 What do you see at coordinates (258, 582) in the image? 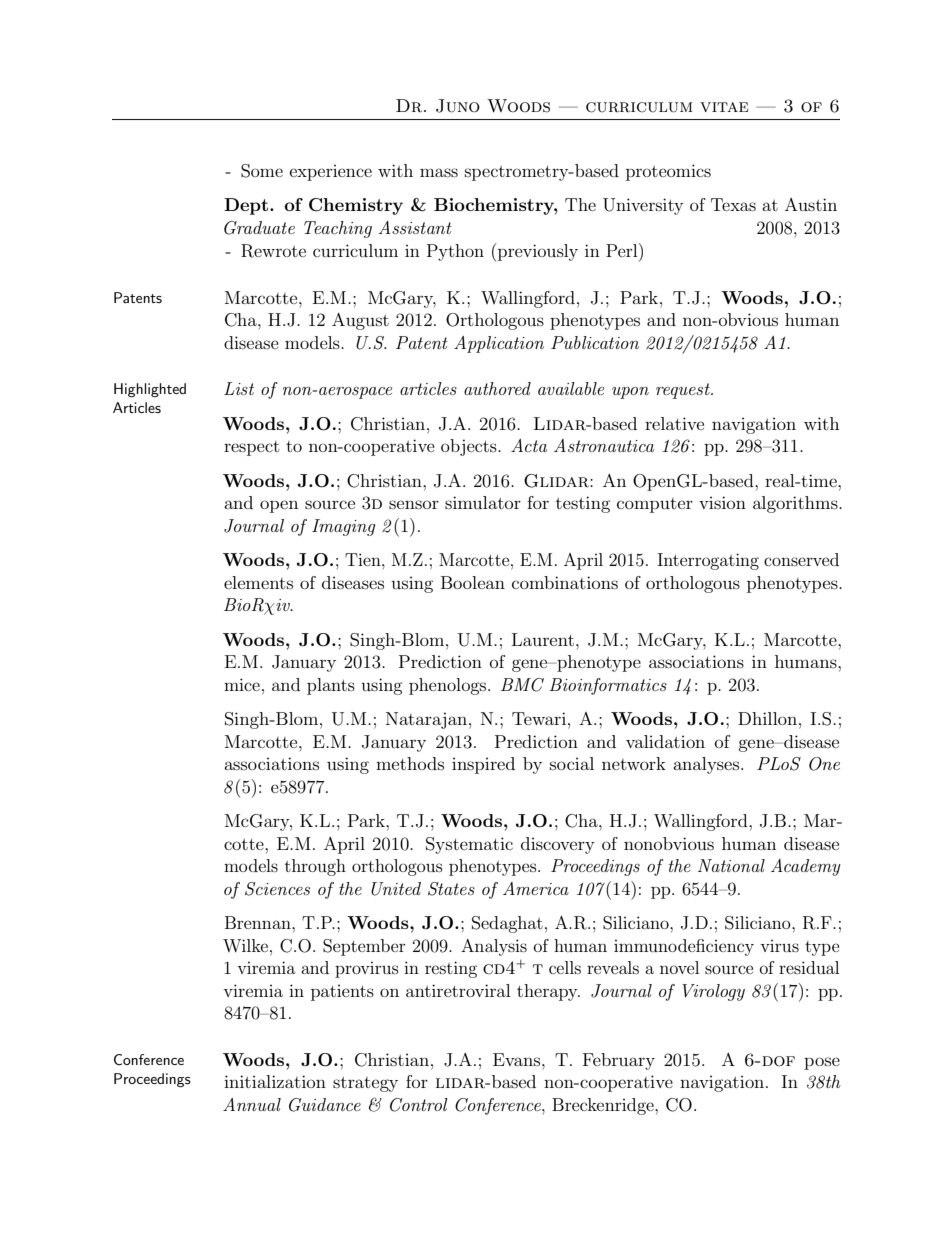
I see `elements` at bounding box center [258, 582].
